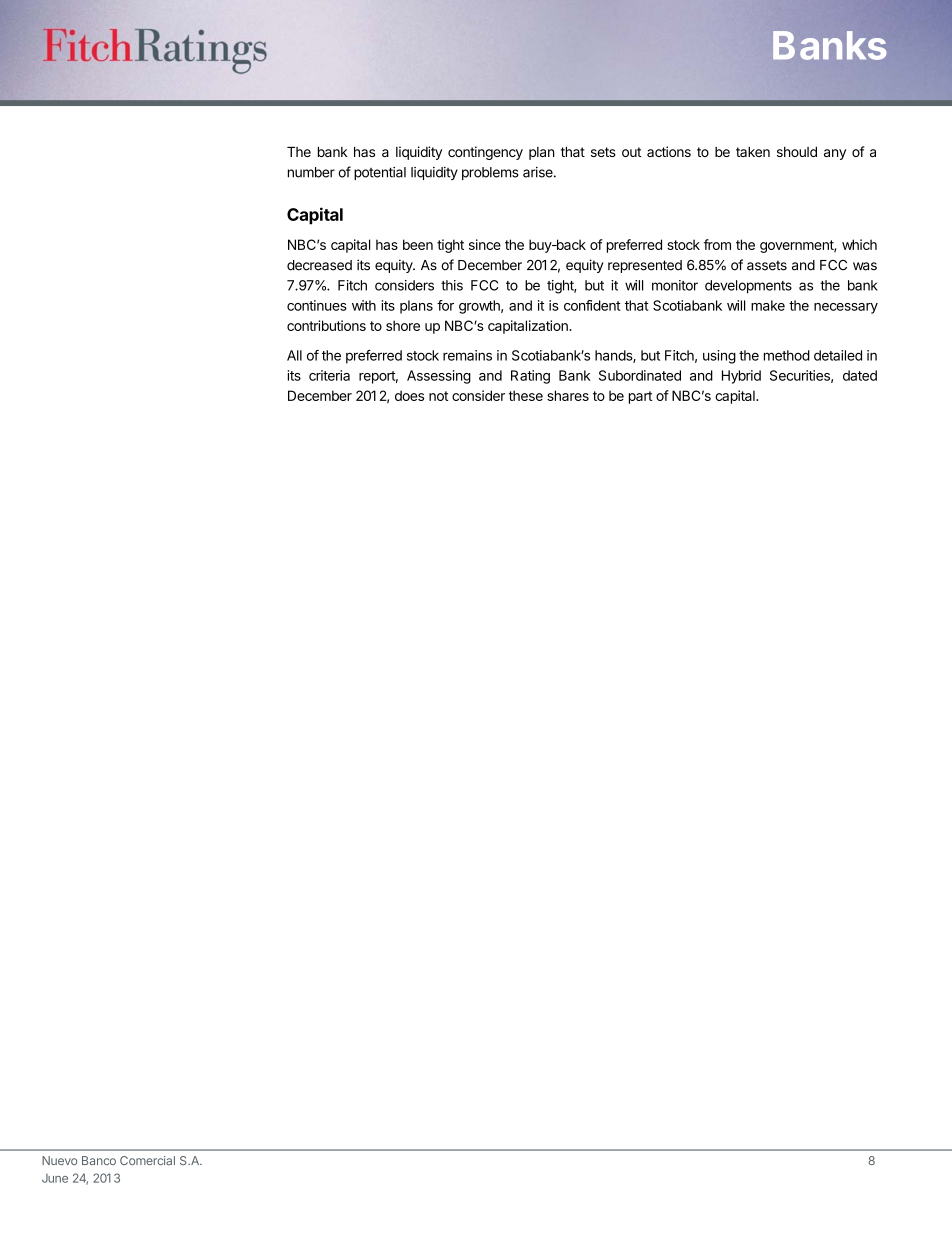  I want to click on All, so click(294, 355).
